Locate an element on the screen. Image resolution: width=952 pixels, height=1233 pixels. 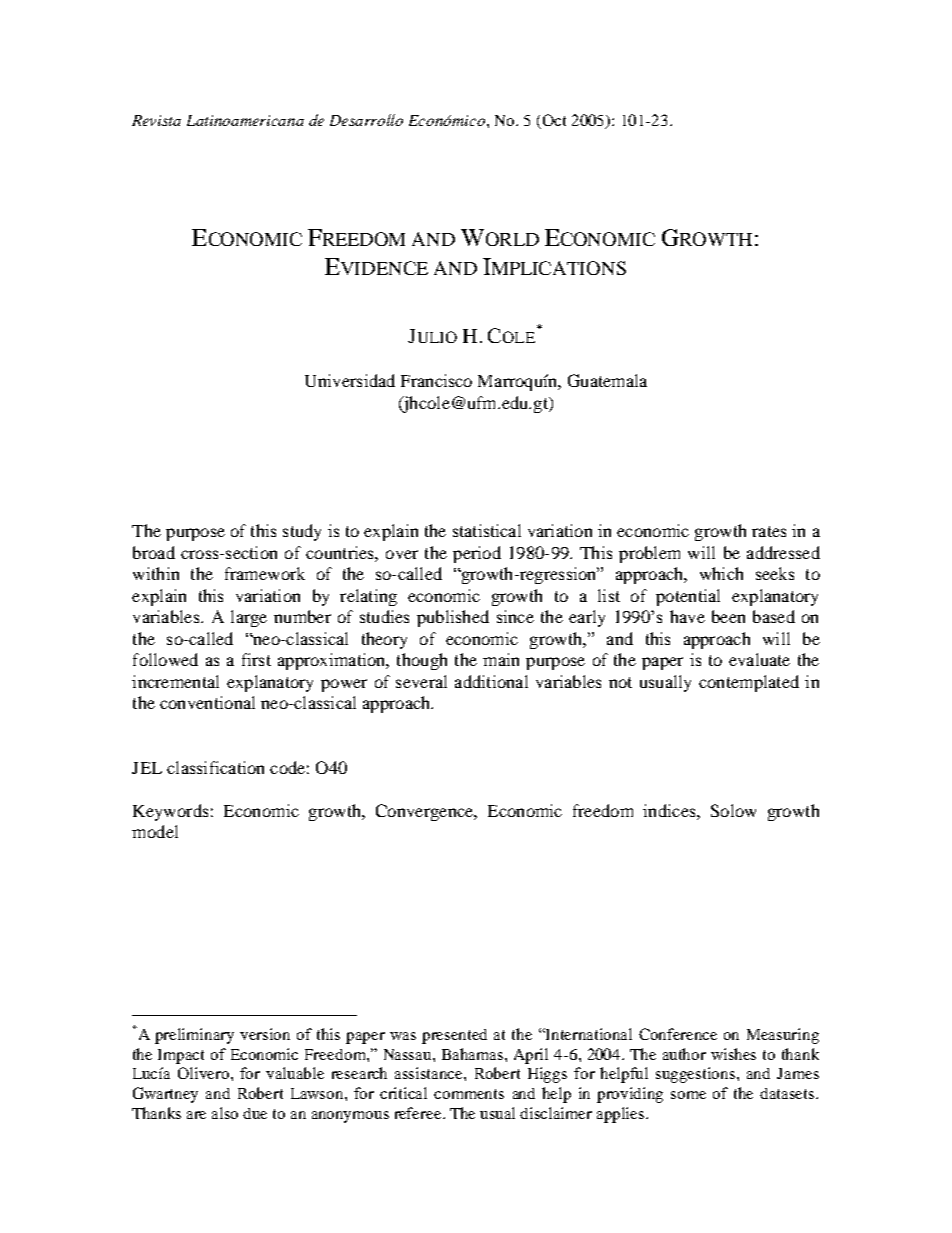
Oct is located at coordinates (554, 120).
